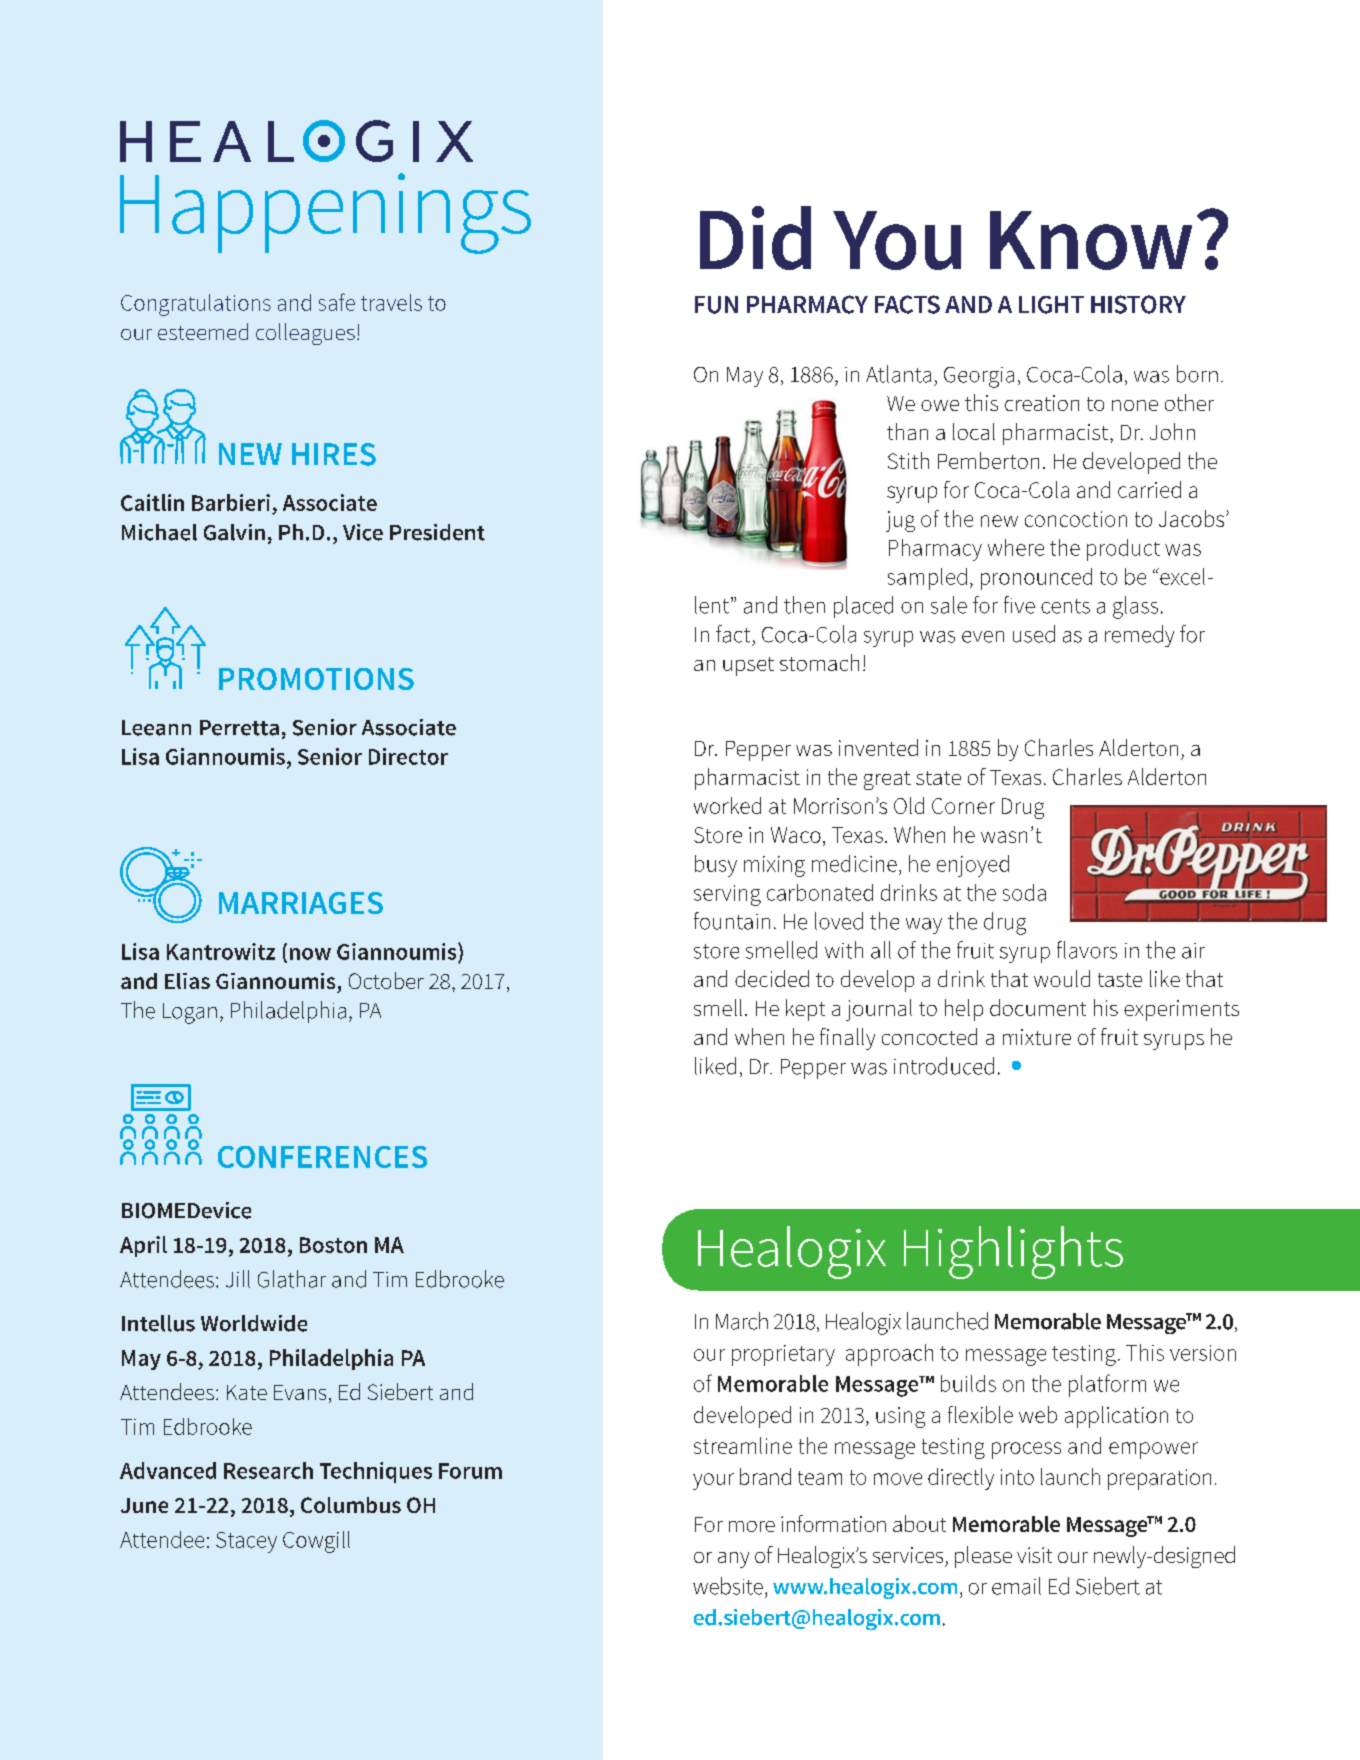 The width and height of the screenshot is (1360, 1760). I want to click on Did, so click(755, 238).
